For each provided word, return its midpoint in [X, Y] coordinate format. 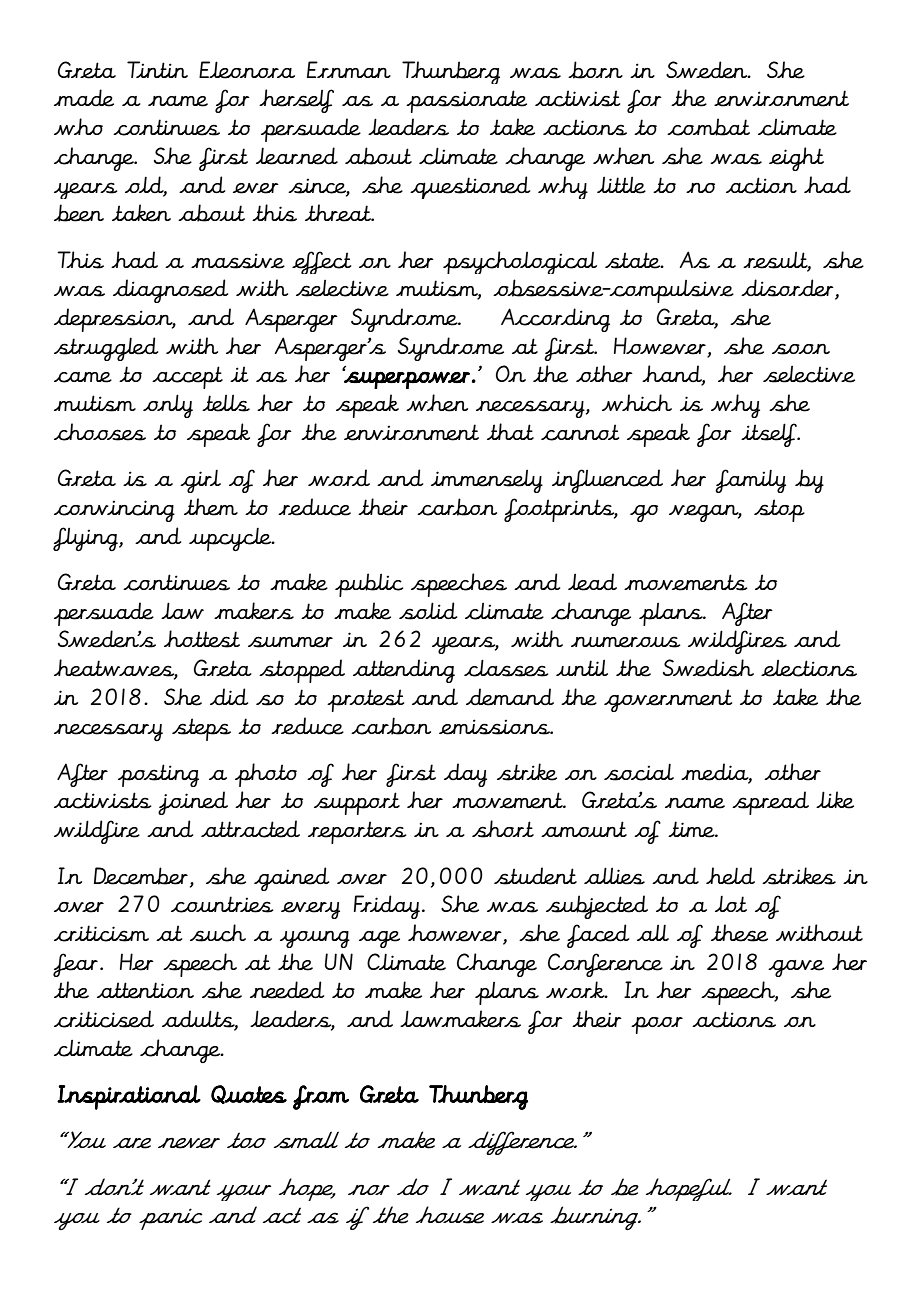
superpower [406, 379]
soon [801, 349]
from [321, 1097]
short [503, 829]
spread [770, 803]
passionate [466, 101]
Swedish [708, 668]
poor [657, 1025]
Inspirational [129, 1097]
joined [193, 803]
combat [708, 127]
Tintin [157, 69]
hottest [202, 639]
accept [187, 377]
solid [428, 611]
